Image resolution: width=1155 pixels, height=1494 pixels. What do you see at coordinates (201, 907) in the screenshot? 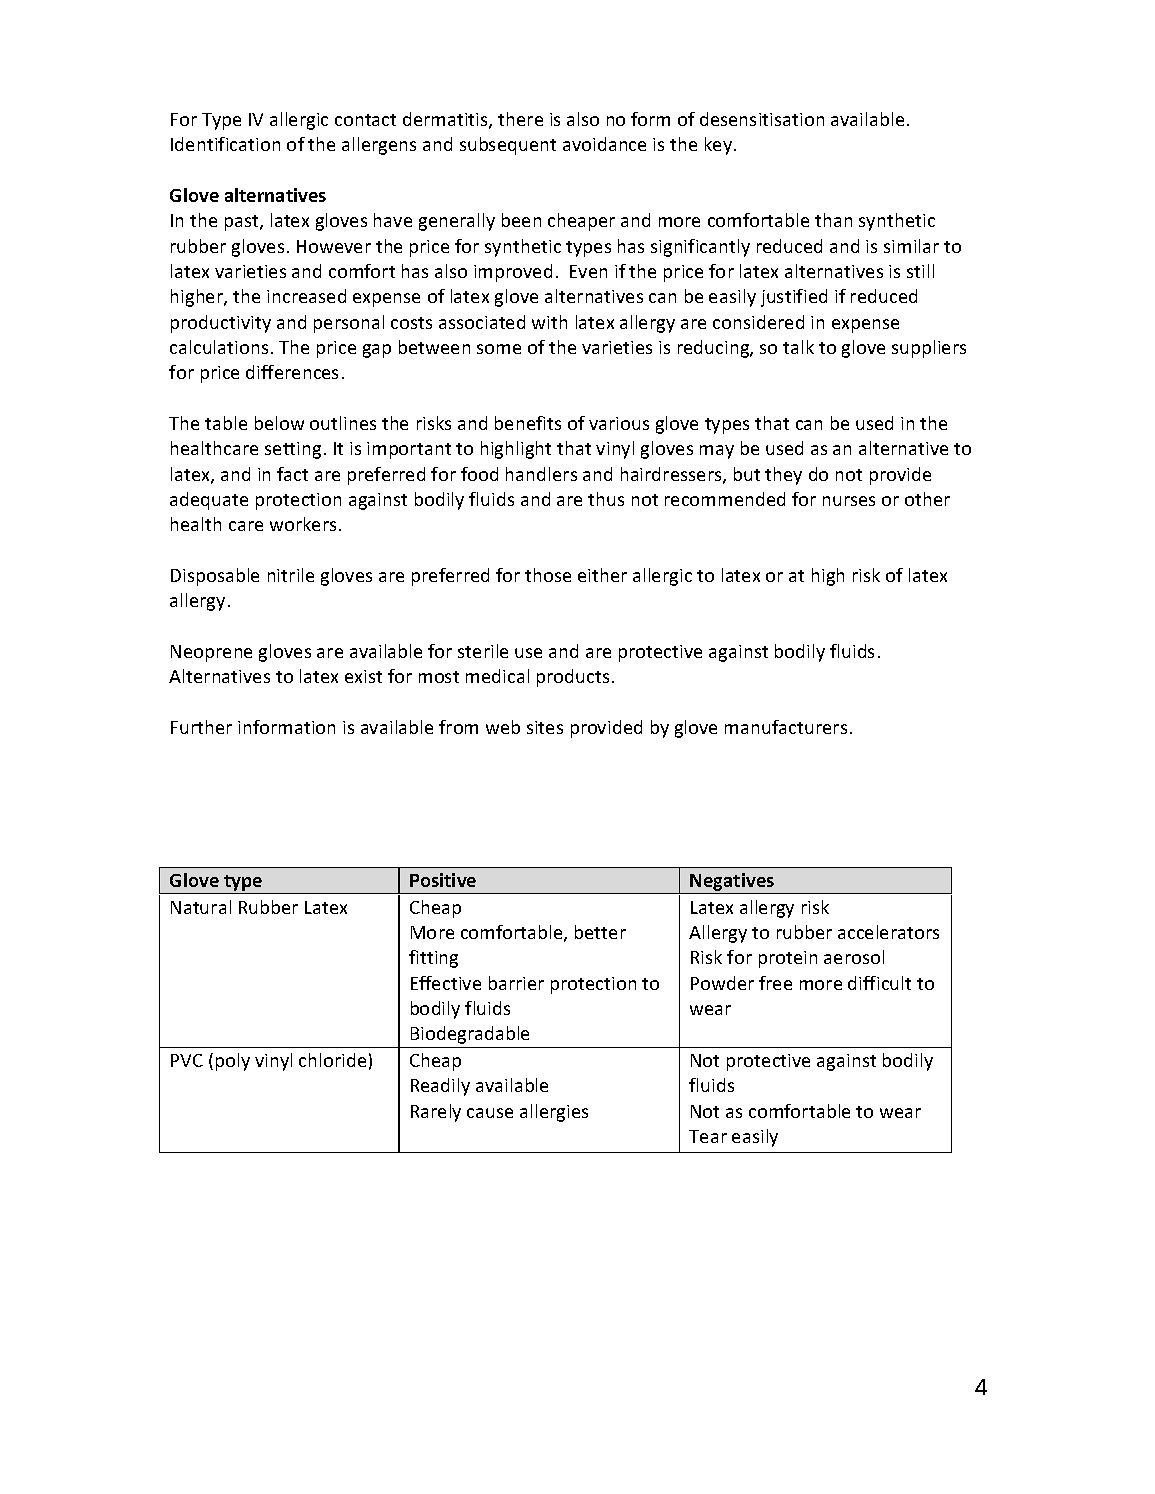
I see `Natural` at bounding box center [201, 907].
